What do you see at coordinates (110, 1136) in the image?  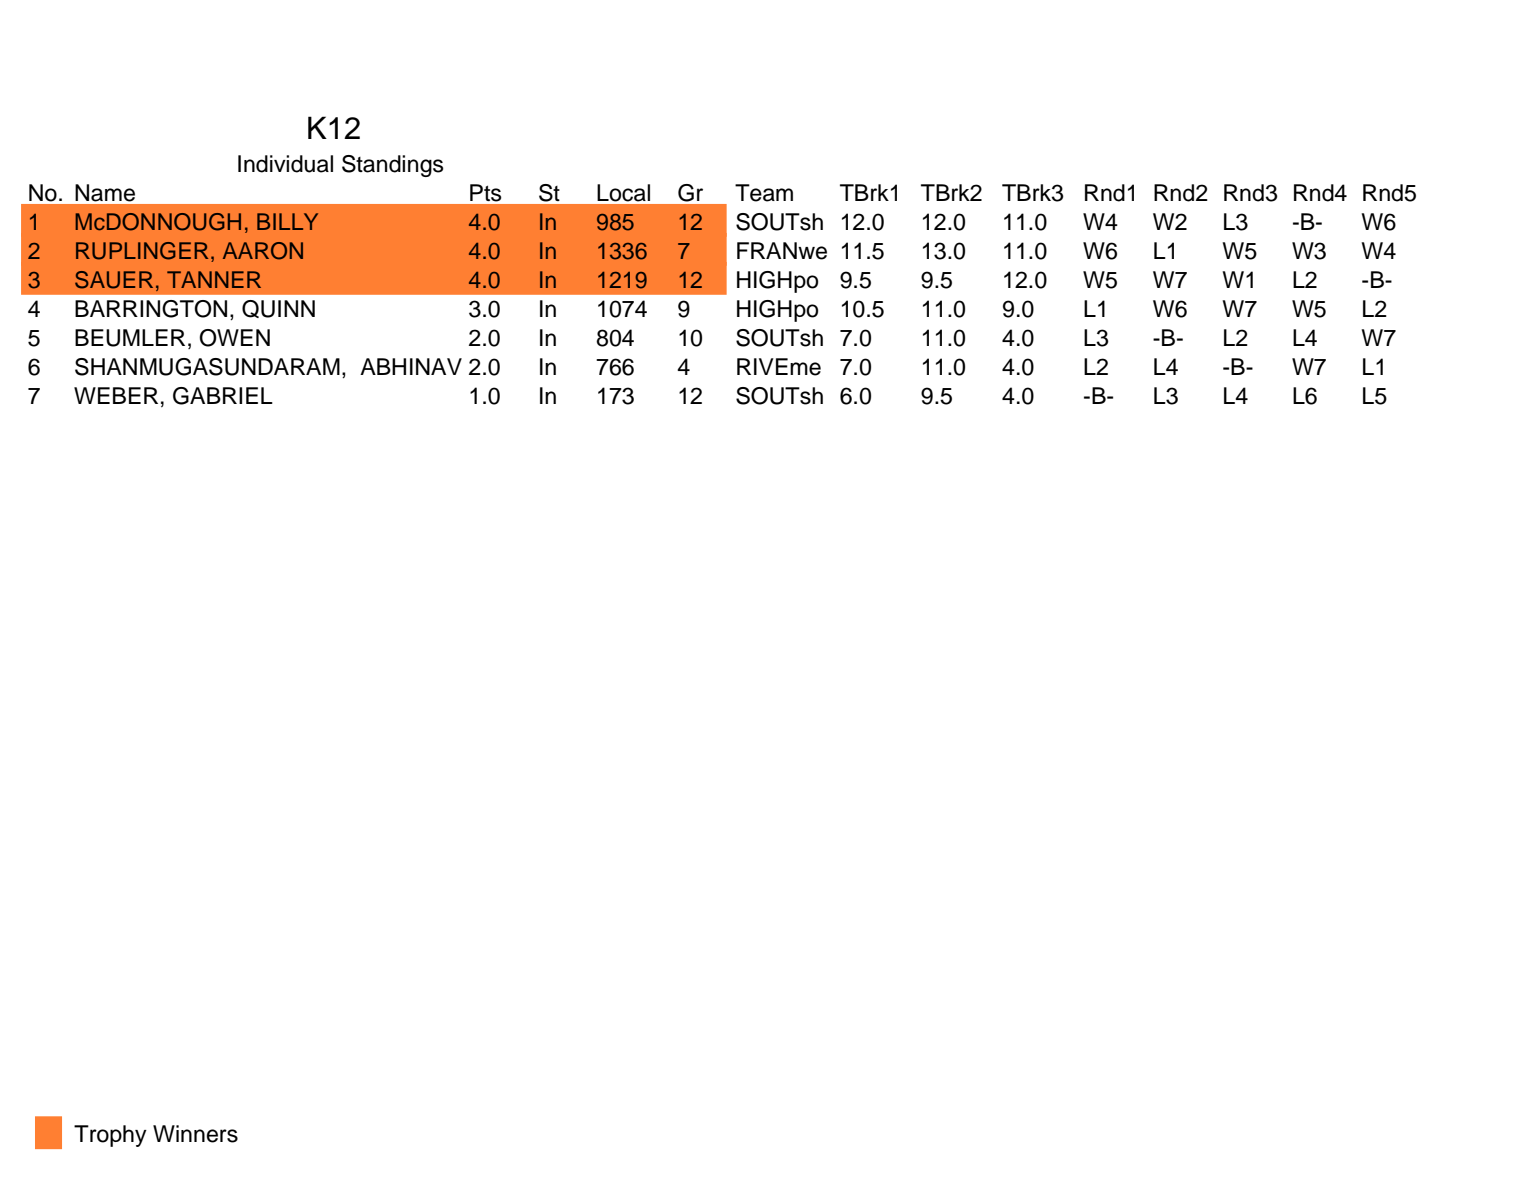 I see `Trophy` at bounding box center [110, 1136].
